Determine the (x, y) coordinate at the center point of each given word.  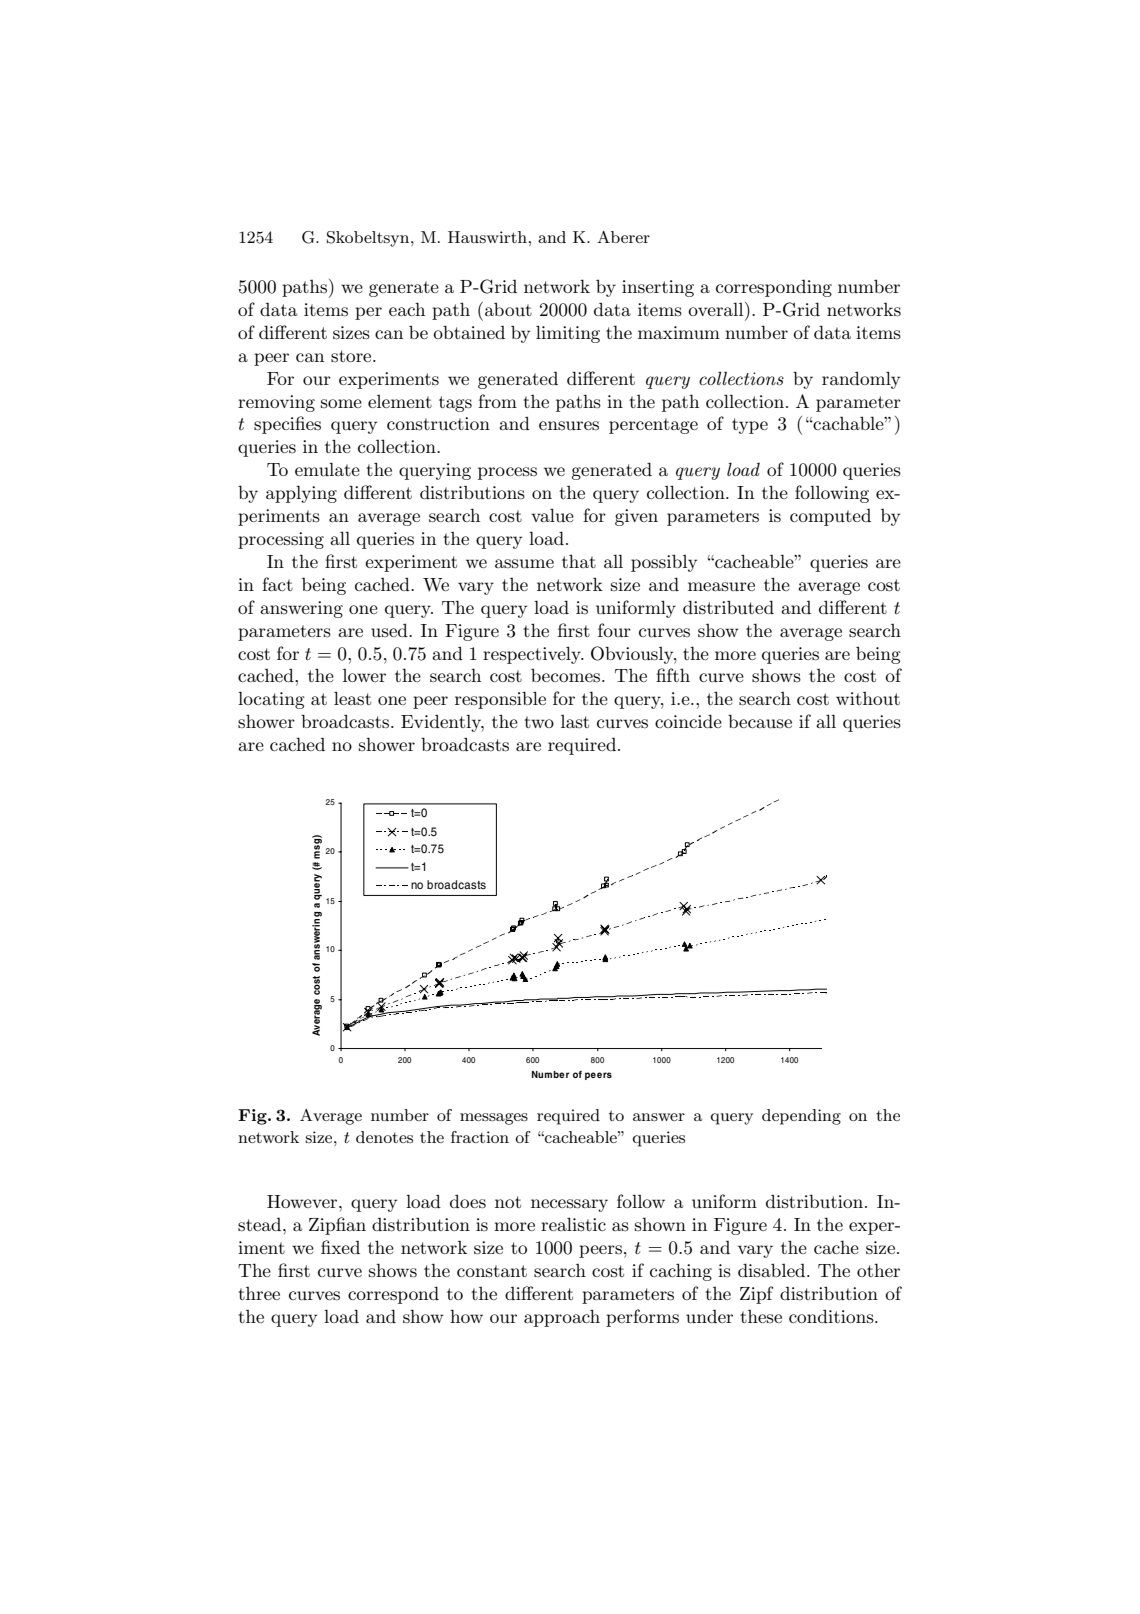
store (352, 356)
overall (717, 309)
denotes (384, 1137)
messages (494, 1119)
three (259, 1293)
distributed (728, 607)
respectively (533, 655)
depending (801, 1117)
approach (562, 1318)
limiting (568, 334)
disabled (773, 1270)
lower (364, 675)
